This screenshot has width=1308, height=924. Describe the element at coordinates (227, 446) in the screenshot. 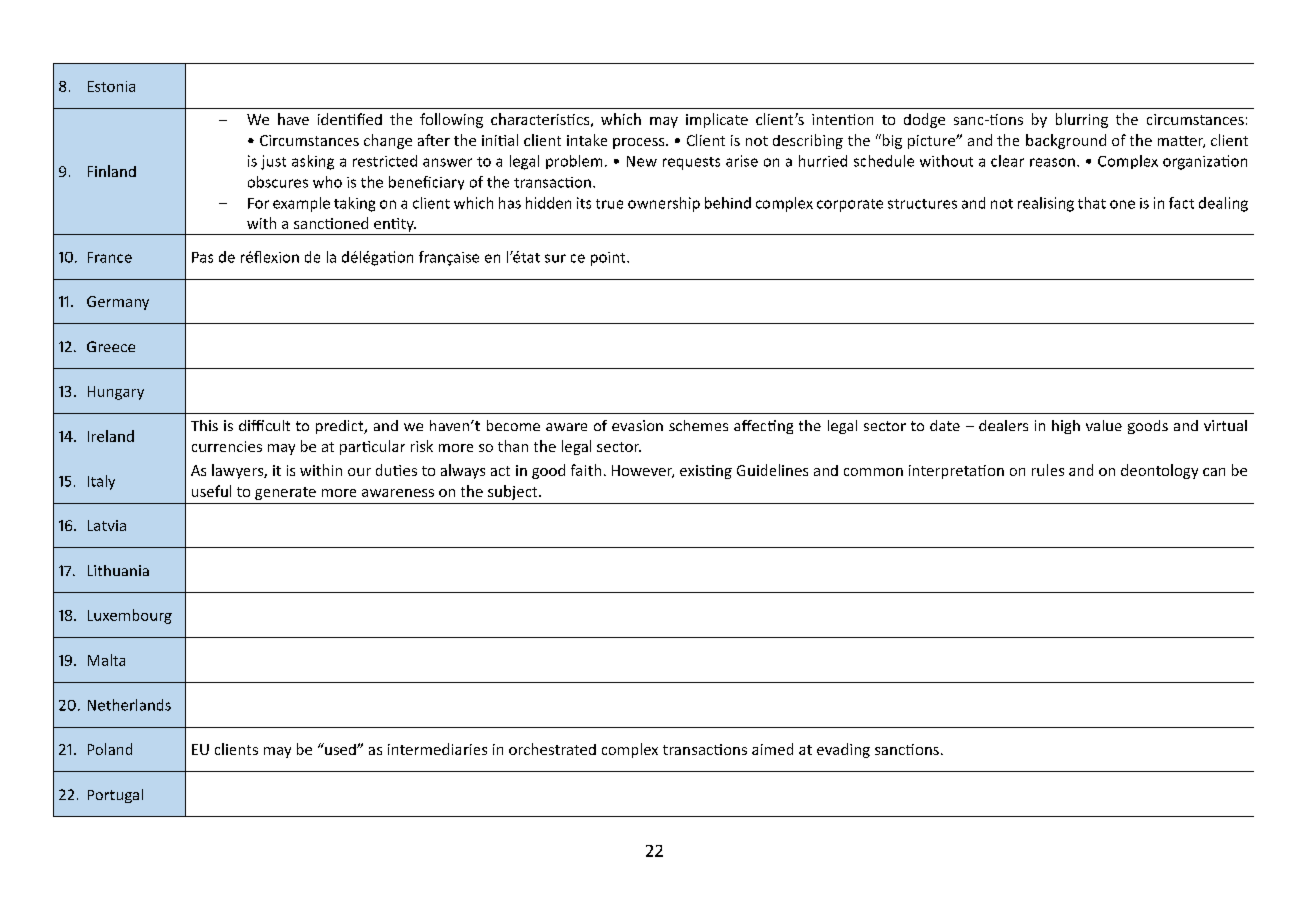

I see `currencies` at that location.
